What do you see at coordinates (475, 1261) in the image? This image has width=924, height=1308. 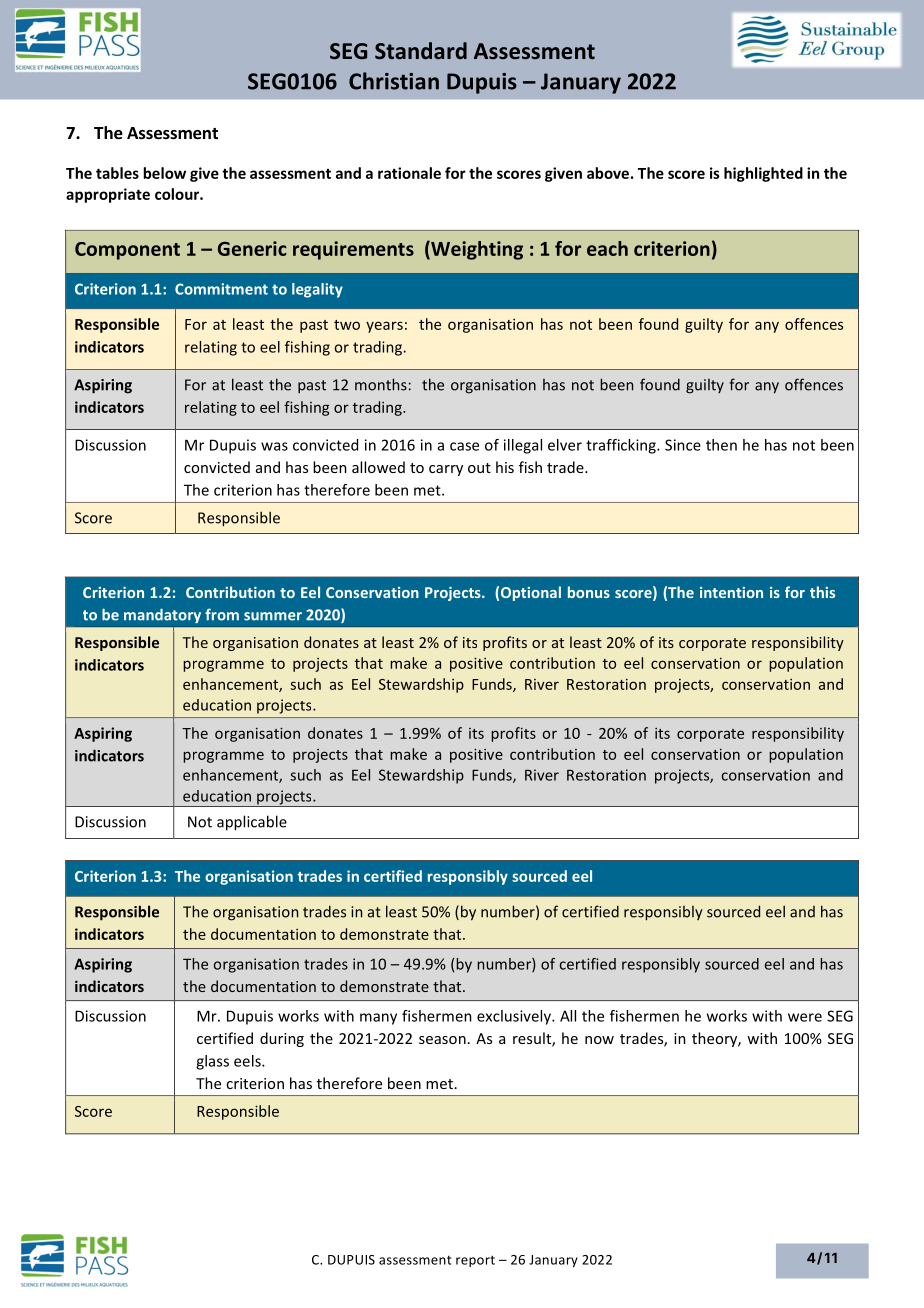 I see `report` at bounding box center [475, 1261].
